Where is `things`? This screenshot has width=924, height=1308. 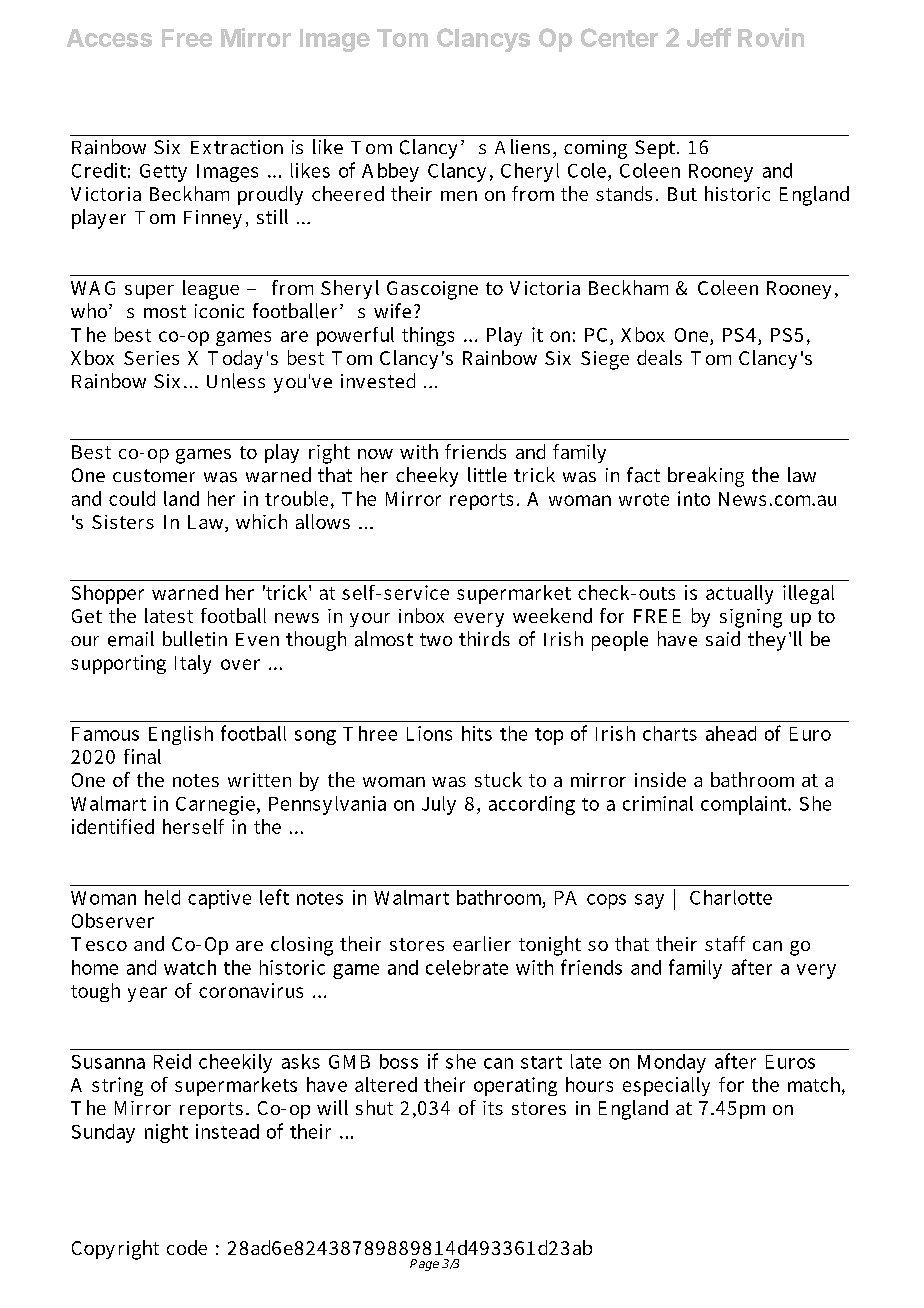
things is located at coordinates (428, 336).
